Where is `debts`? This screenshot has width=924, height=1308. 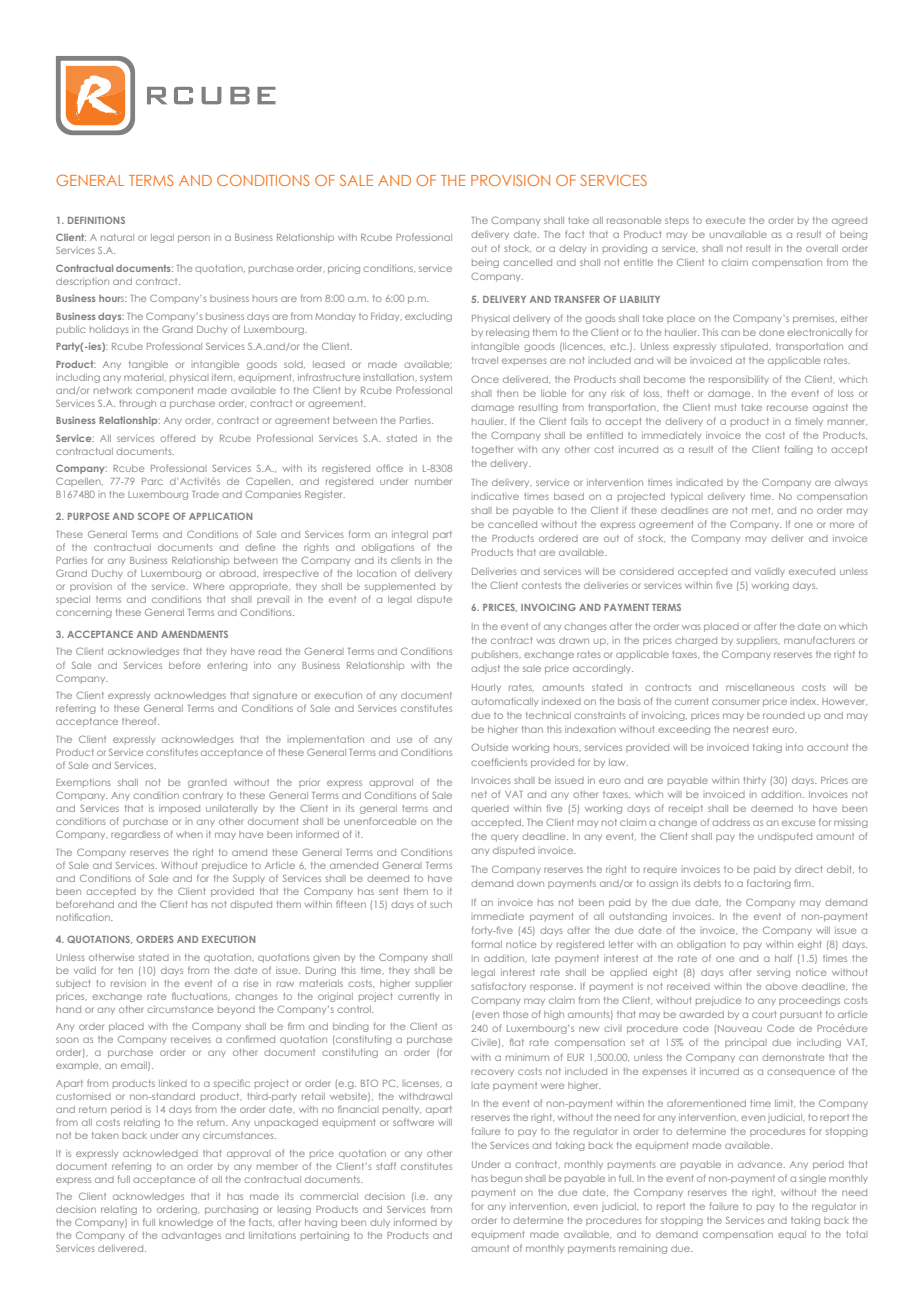 debts is located at coordinates (707, 883).
